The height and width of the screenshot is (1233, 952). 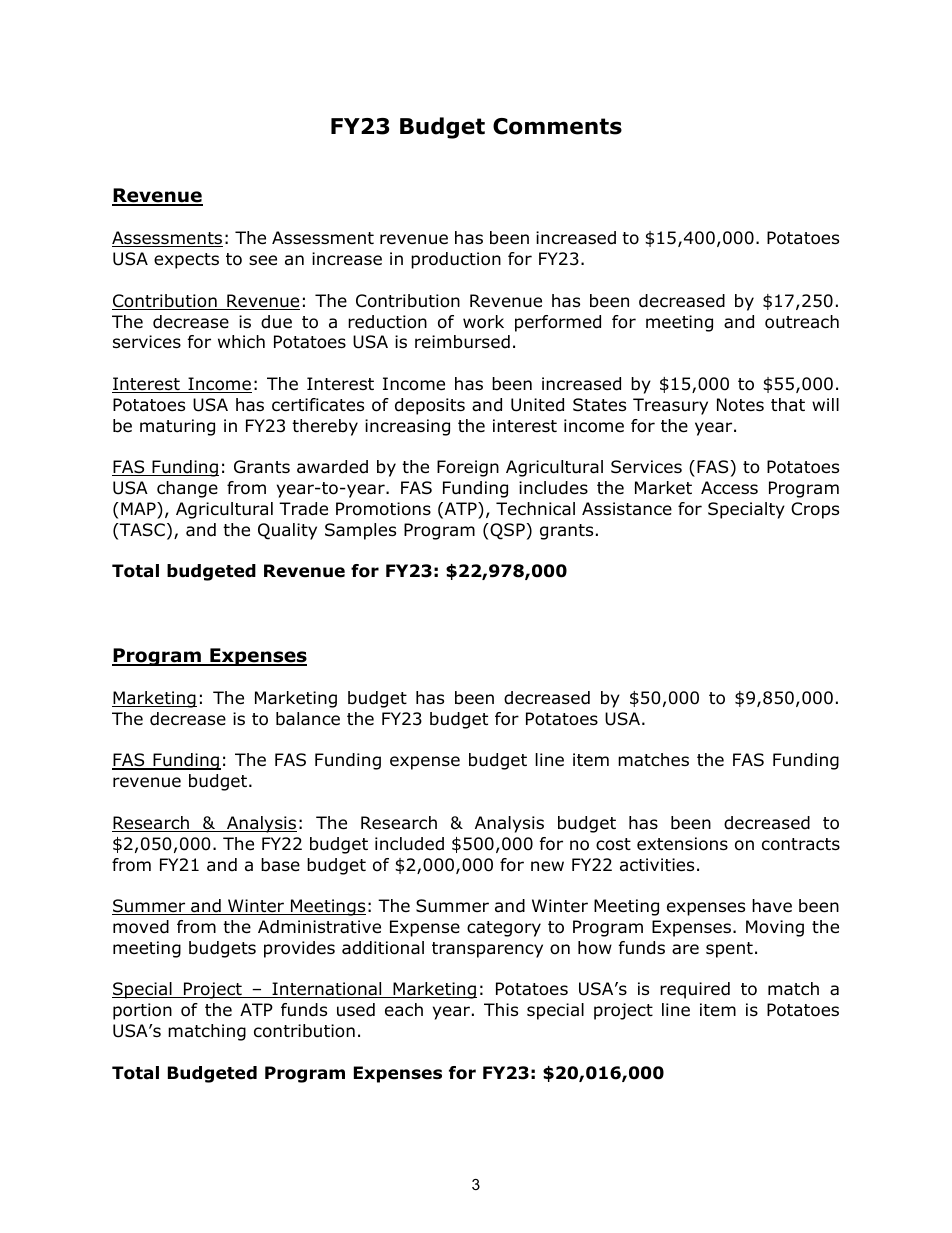 I want to click on Comments, so click(x=557, y=126).
